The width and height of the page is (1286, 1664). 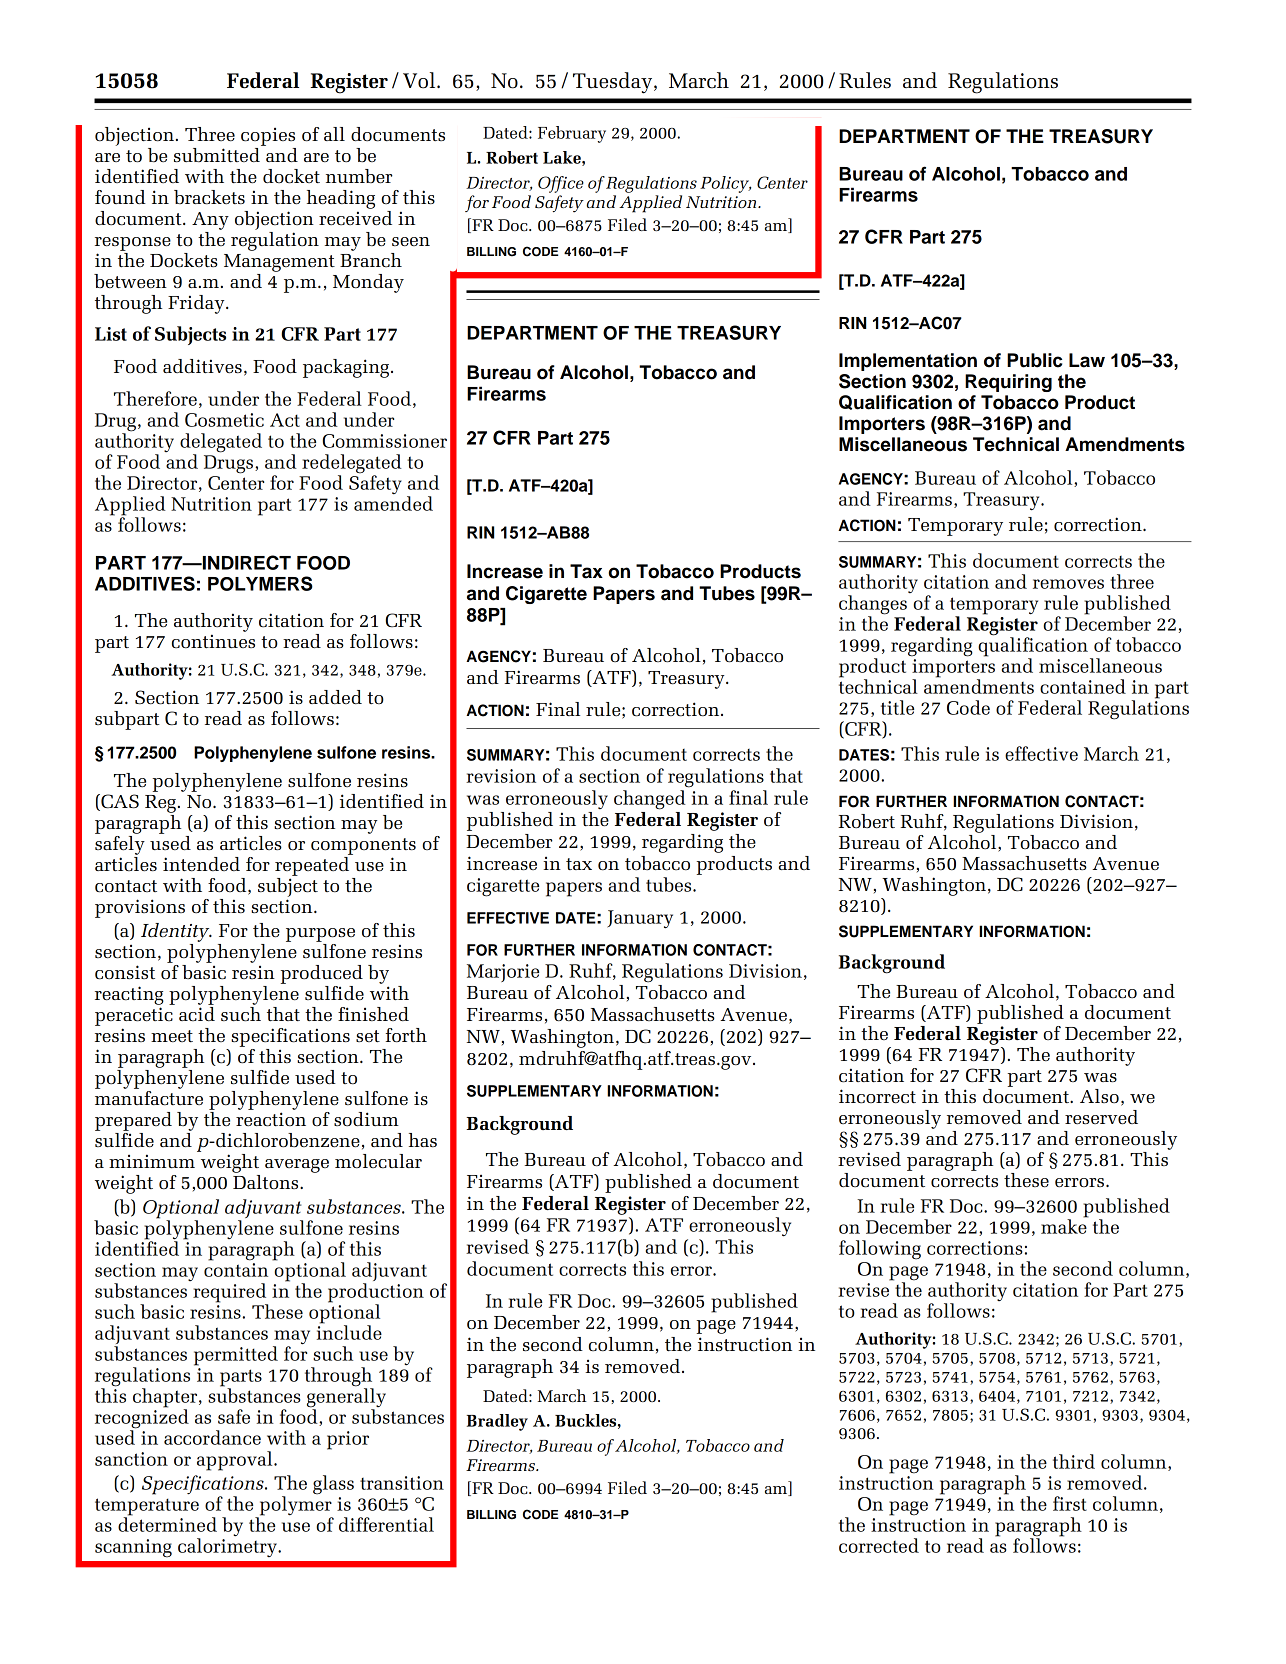 I want to click on acid, so click(x=197, y=1014).
